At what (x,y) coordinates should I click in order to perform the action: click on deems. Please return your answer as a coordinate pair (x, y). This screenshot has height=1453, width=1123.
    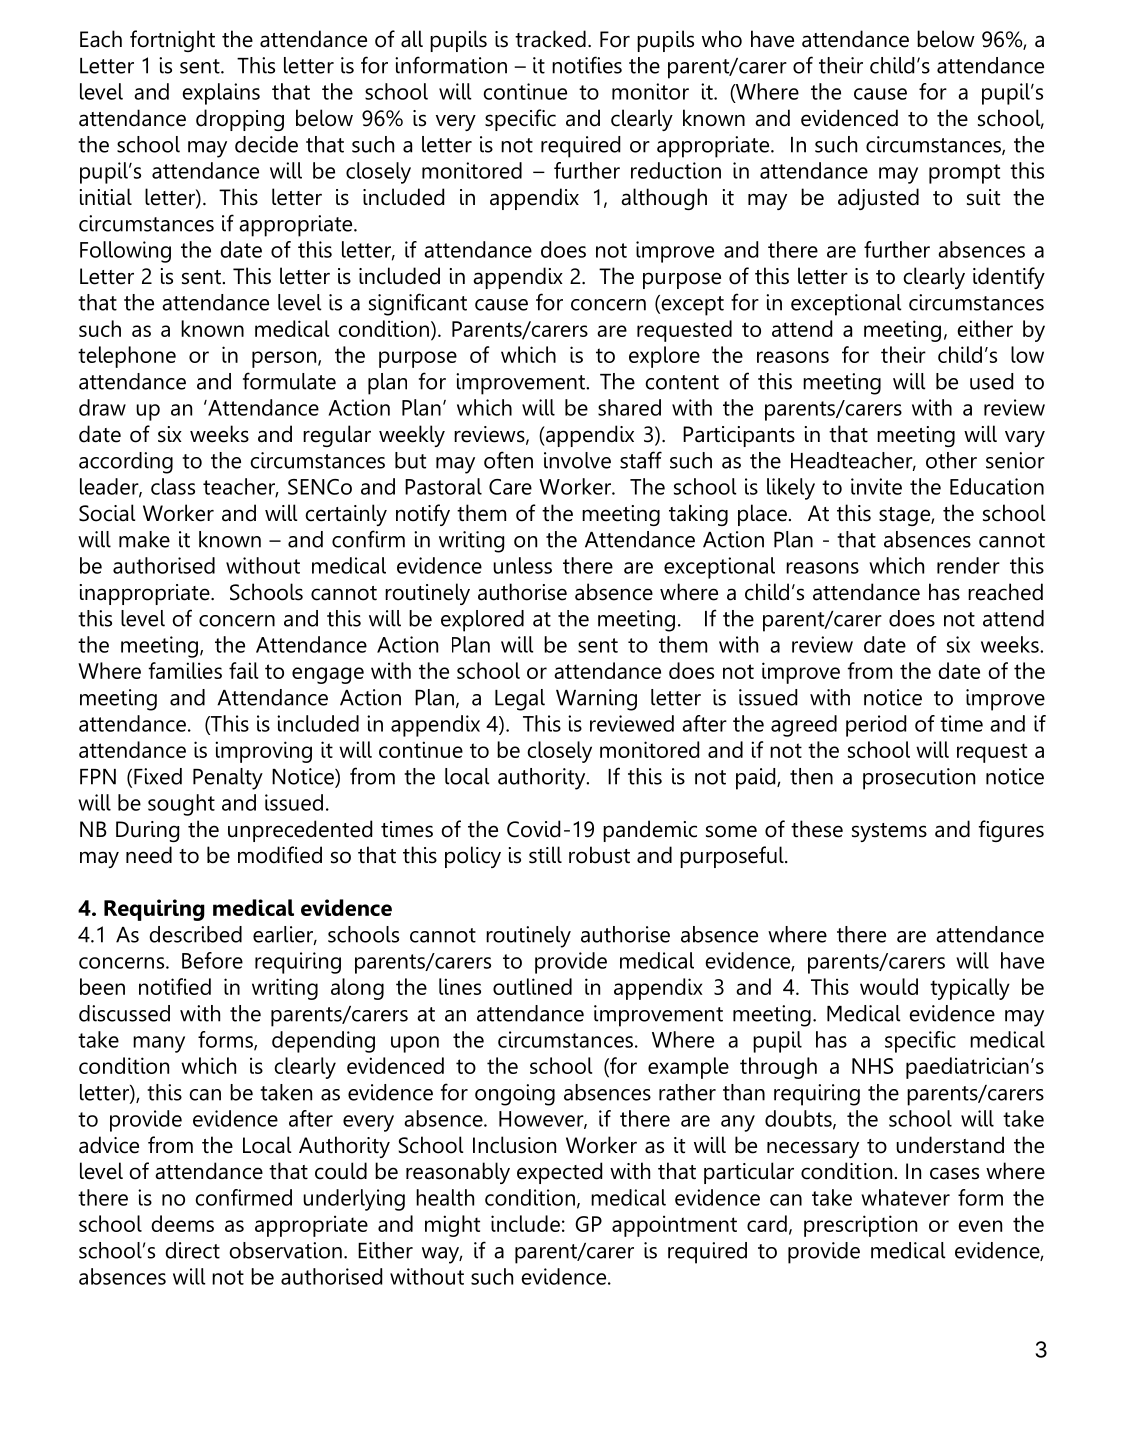
    Looking at the image, I should click on (182, 1223).
